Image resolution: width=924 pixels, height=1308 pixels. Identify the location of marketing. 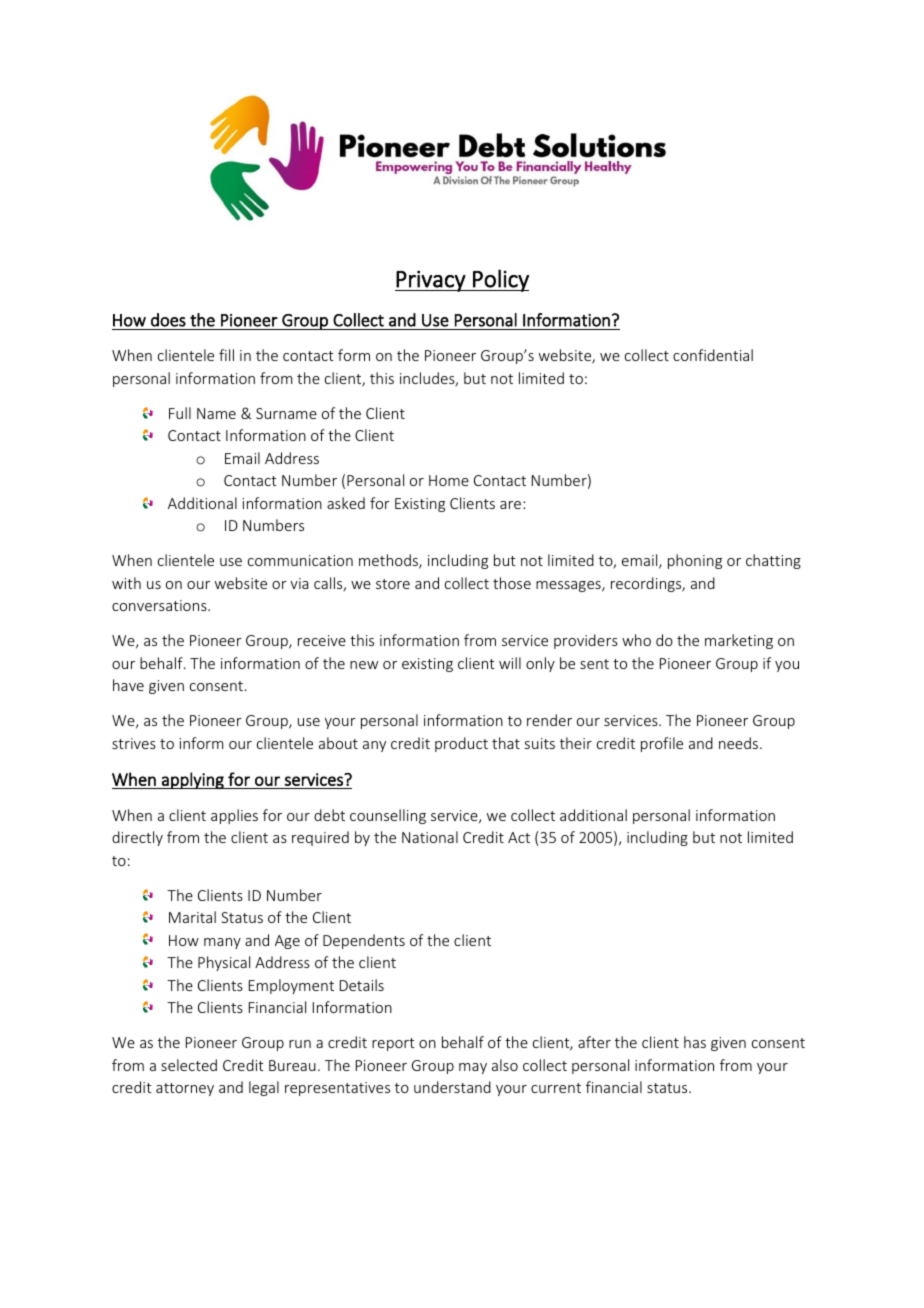
(739, 641).
